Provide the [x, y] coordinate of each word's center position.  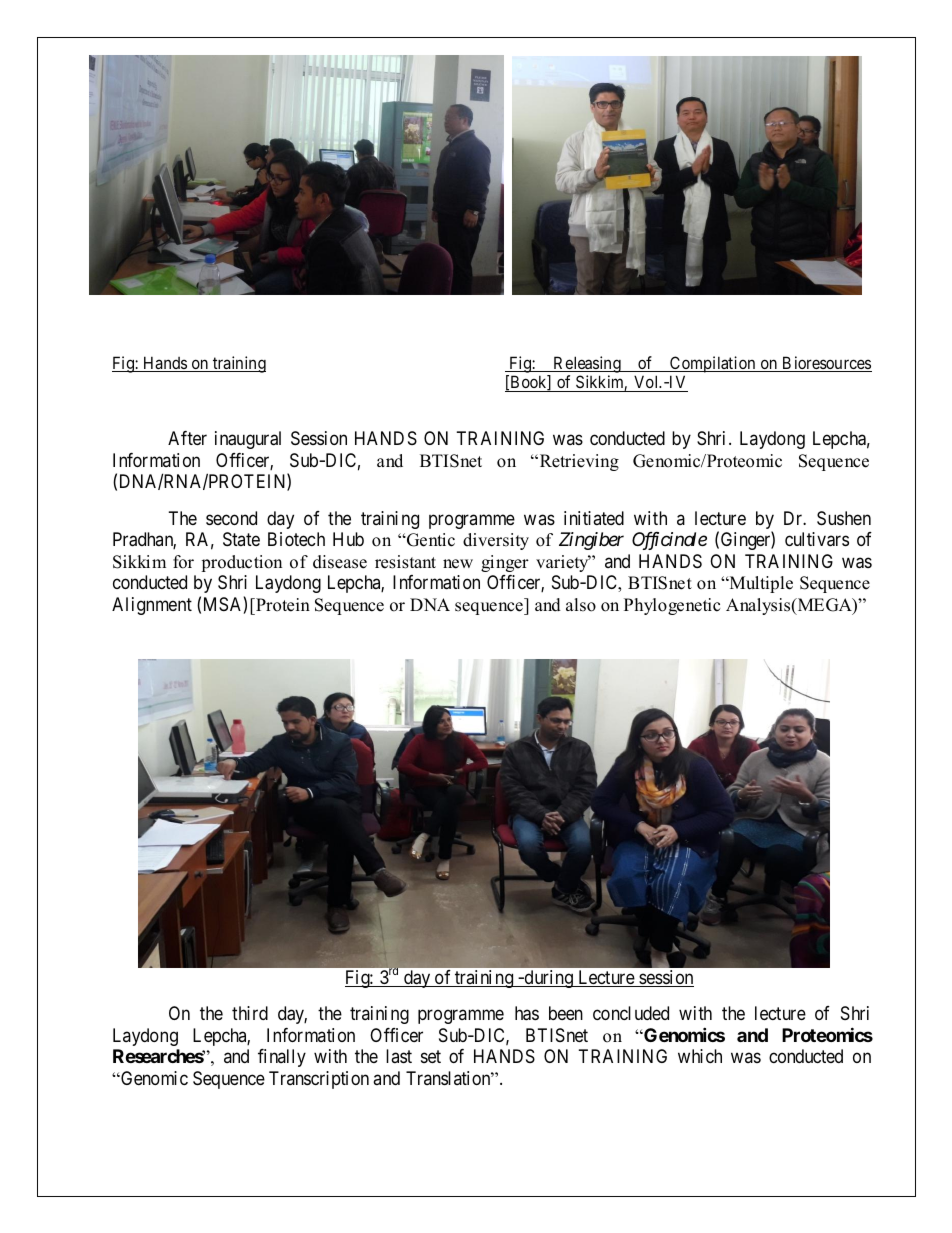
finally [282, 1058]
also [581, 605]
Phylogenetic [672, 606]
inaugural [248, 440]
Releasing [587, 364]
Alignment [152, 606]
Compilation [713, 364]
